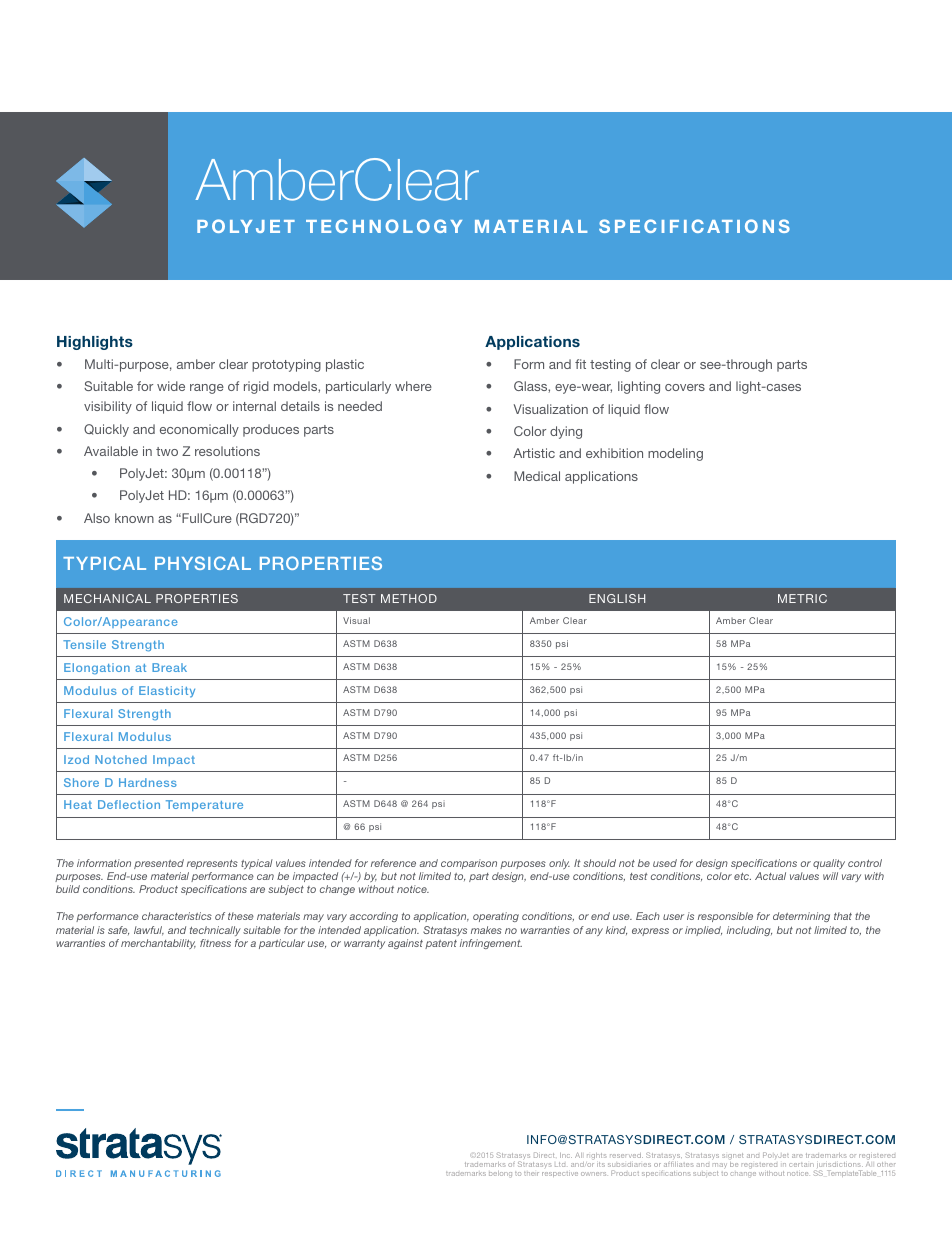 Image resolution: width=952 pixels, height=1233 pixels. Describe the element at coordinates (158, 944) in the document. I see `merchantability` at that location.
